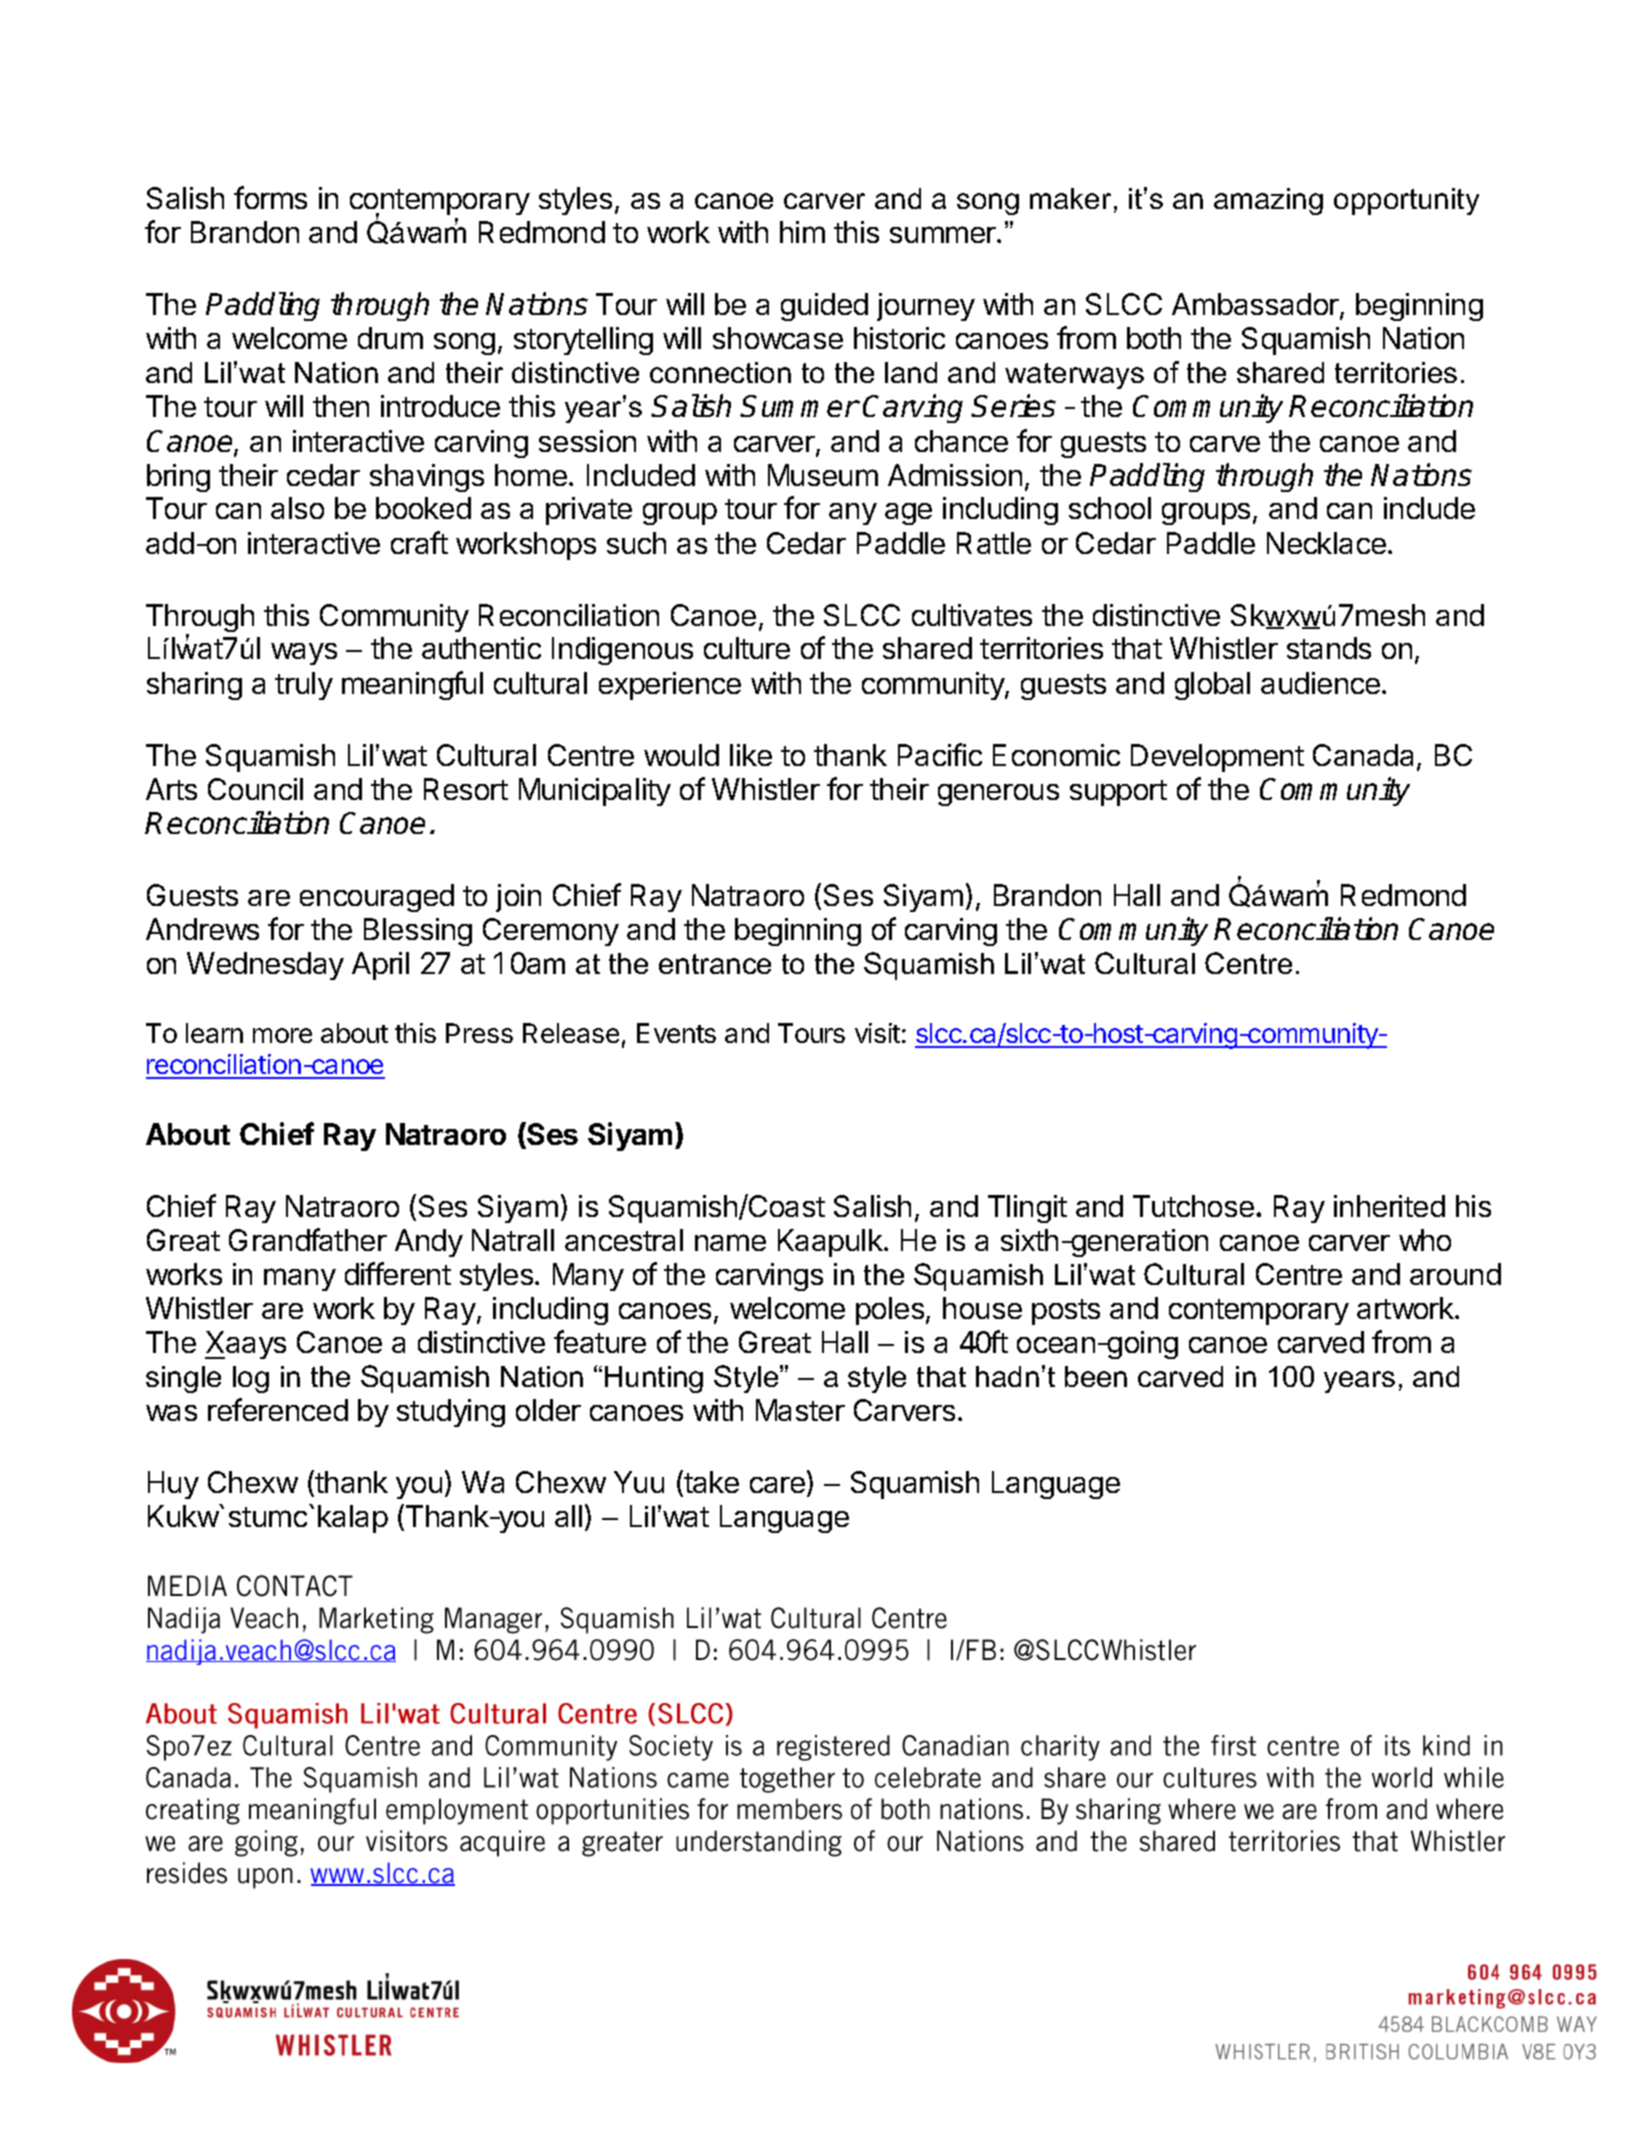 This screenshot has width=1649, height=2134. What do you see at coordinates (270, 197) in the screenshot?
I see `forms` at bounding box center [270, 197].
